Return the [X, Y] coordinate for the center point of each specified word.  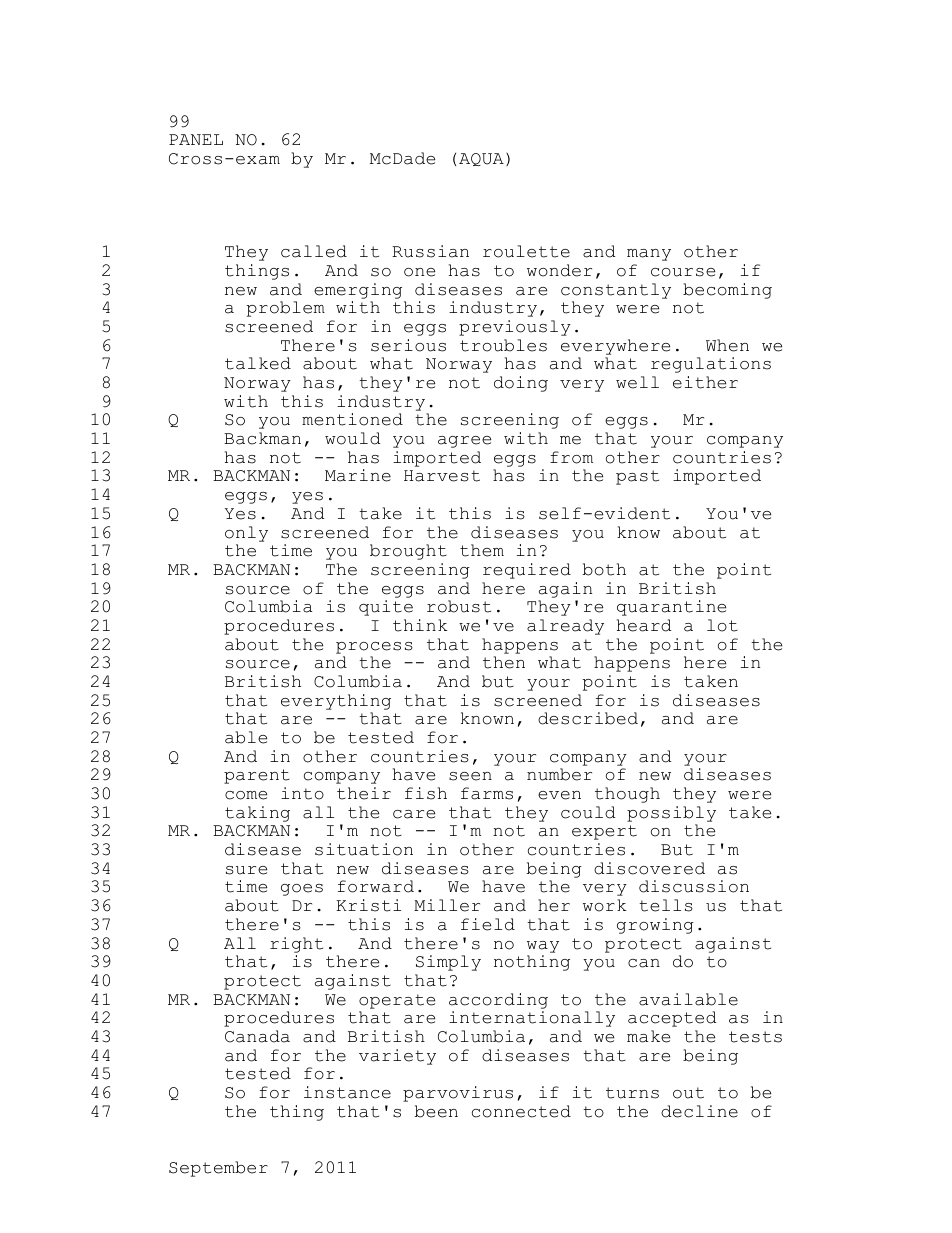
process [374, 648]
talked [258, 363]
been [436, 1111]
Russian [430, 251]
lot [722, 625]
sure [246, 870]
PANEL [196, 139]
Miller [447, 905]
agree [464, 442]
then [504, 662]
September [218, 1169]
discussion [694, 886]
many [649, 255]
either [705, 382]
